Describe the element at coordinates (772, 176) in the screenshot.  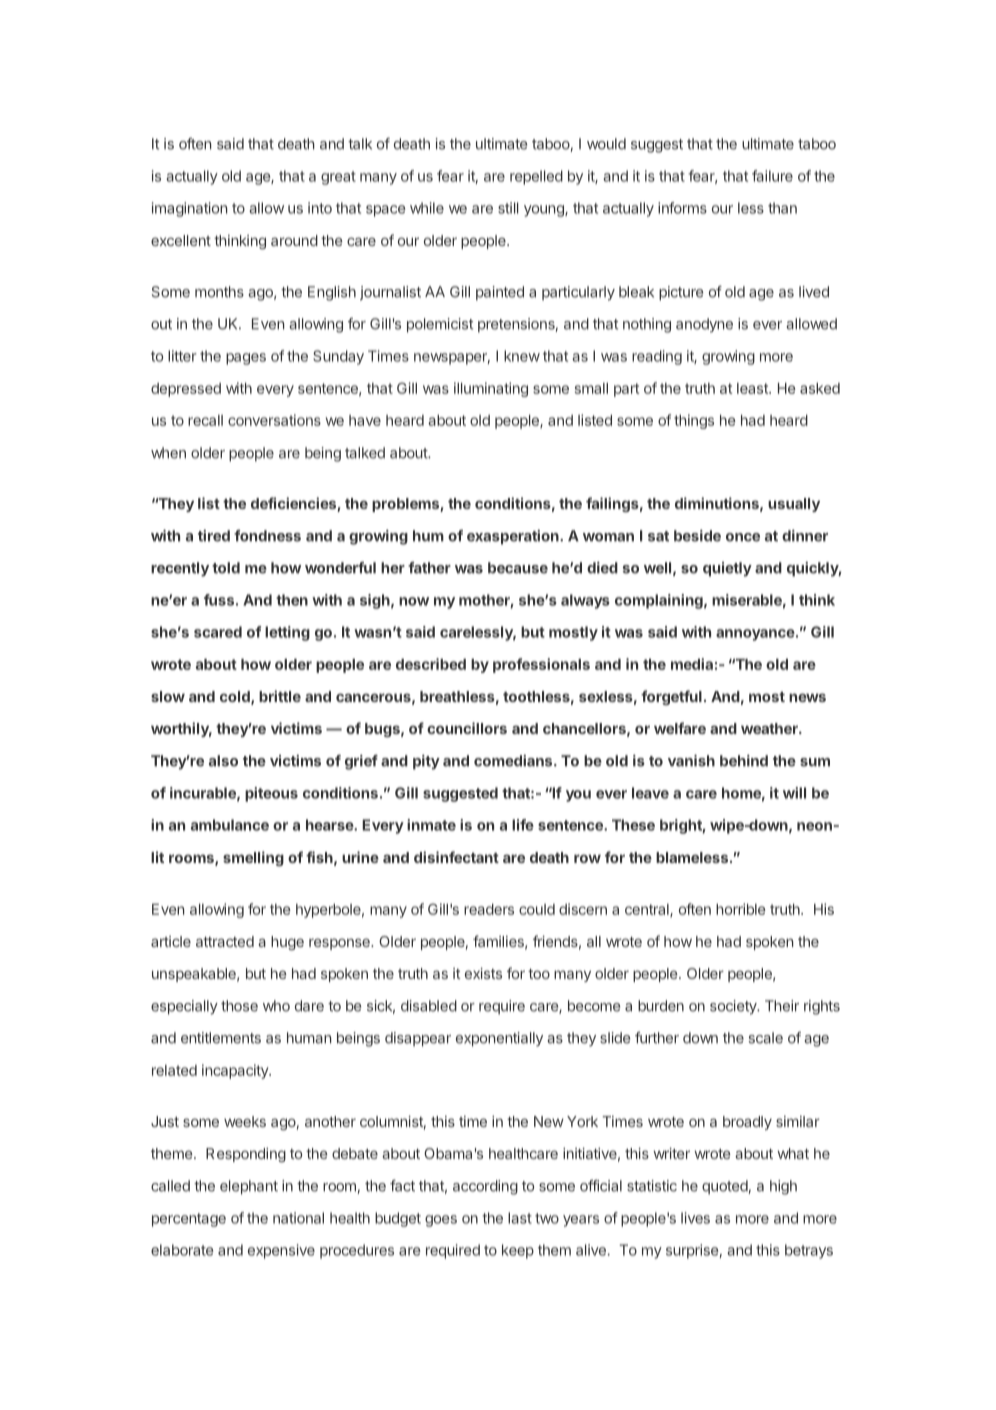
I see `failure` at that location.
